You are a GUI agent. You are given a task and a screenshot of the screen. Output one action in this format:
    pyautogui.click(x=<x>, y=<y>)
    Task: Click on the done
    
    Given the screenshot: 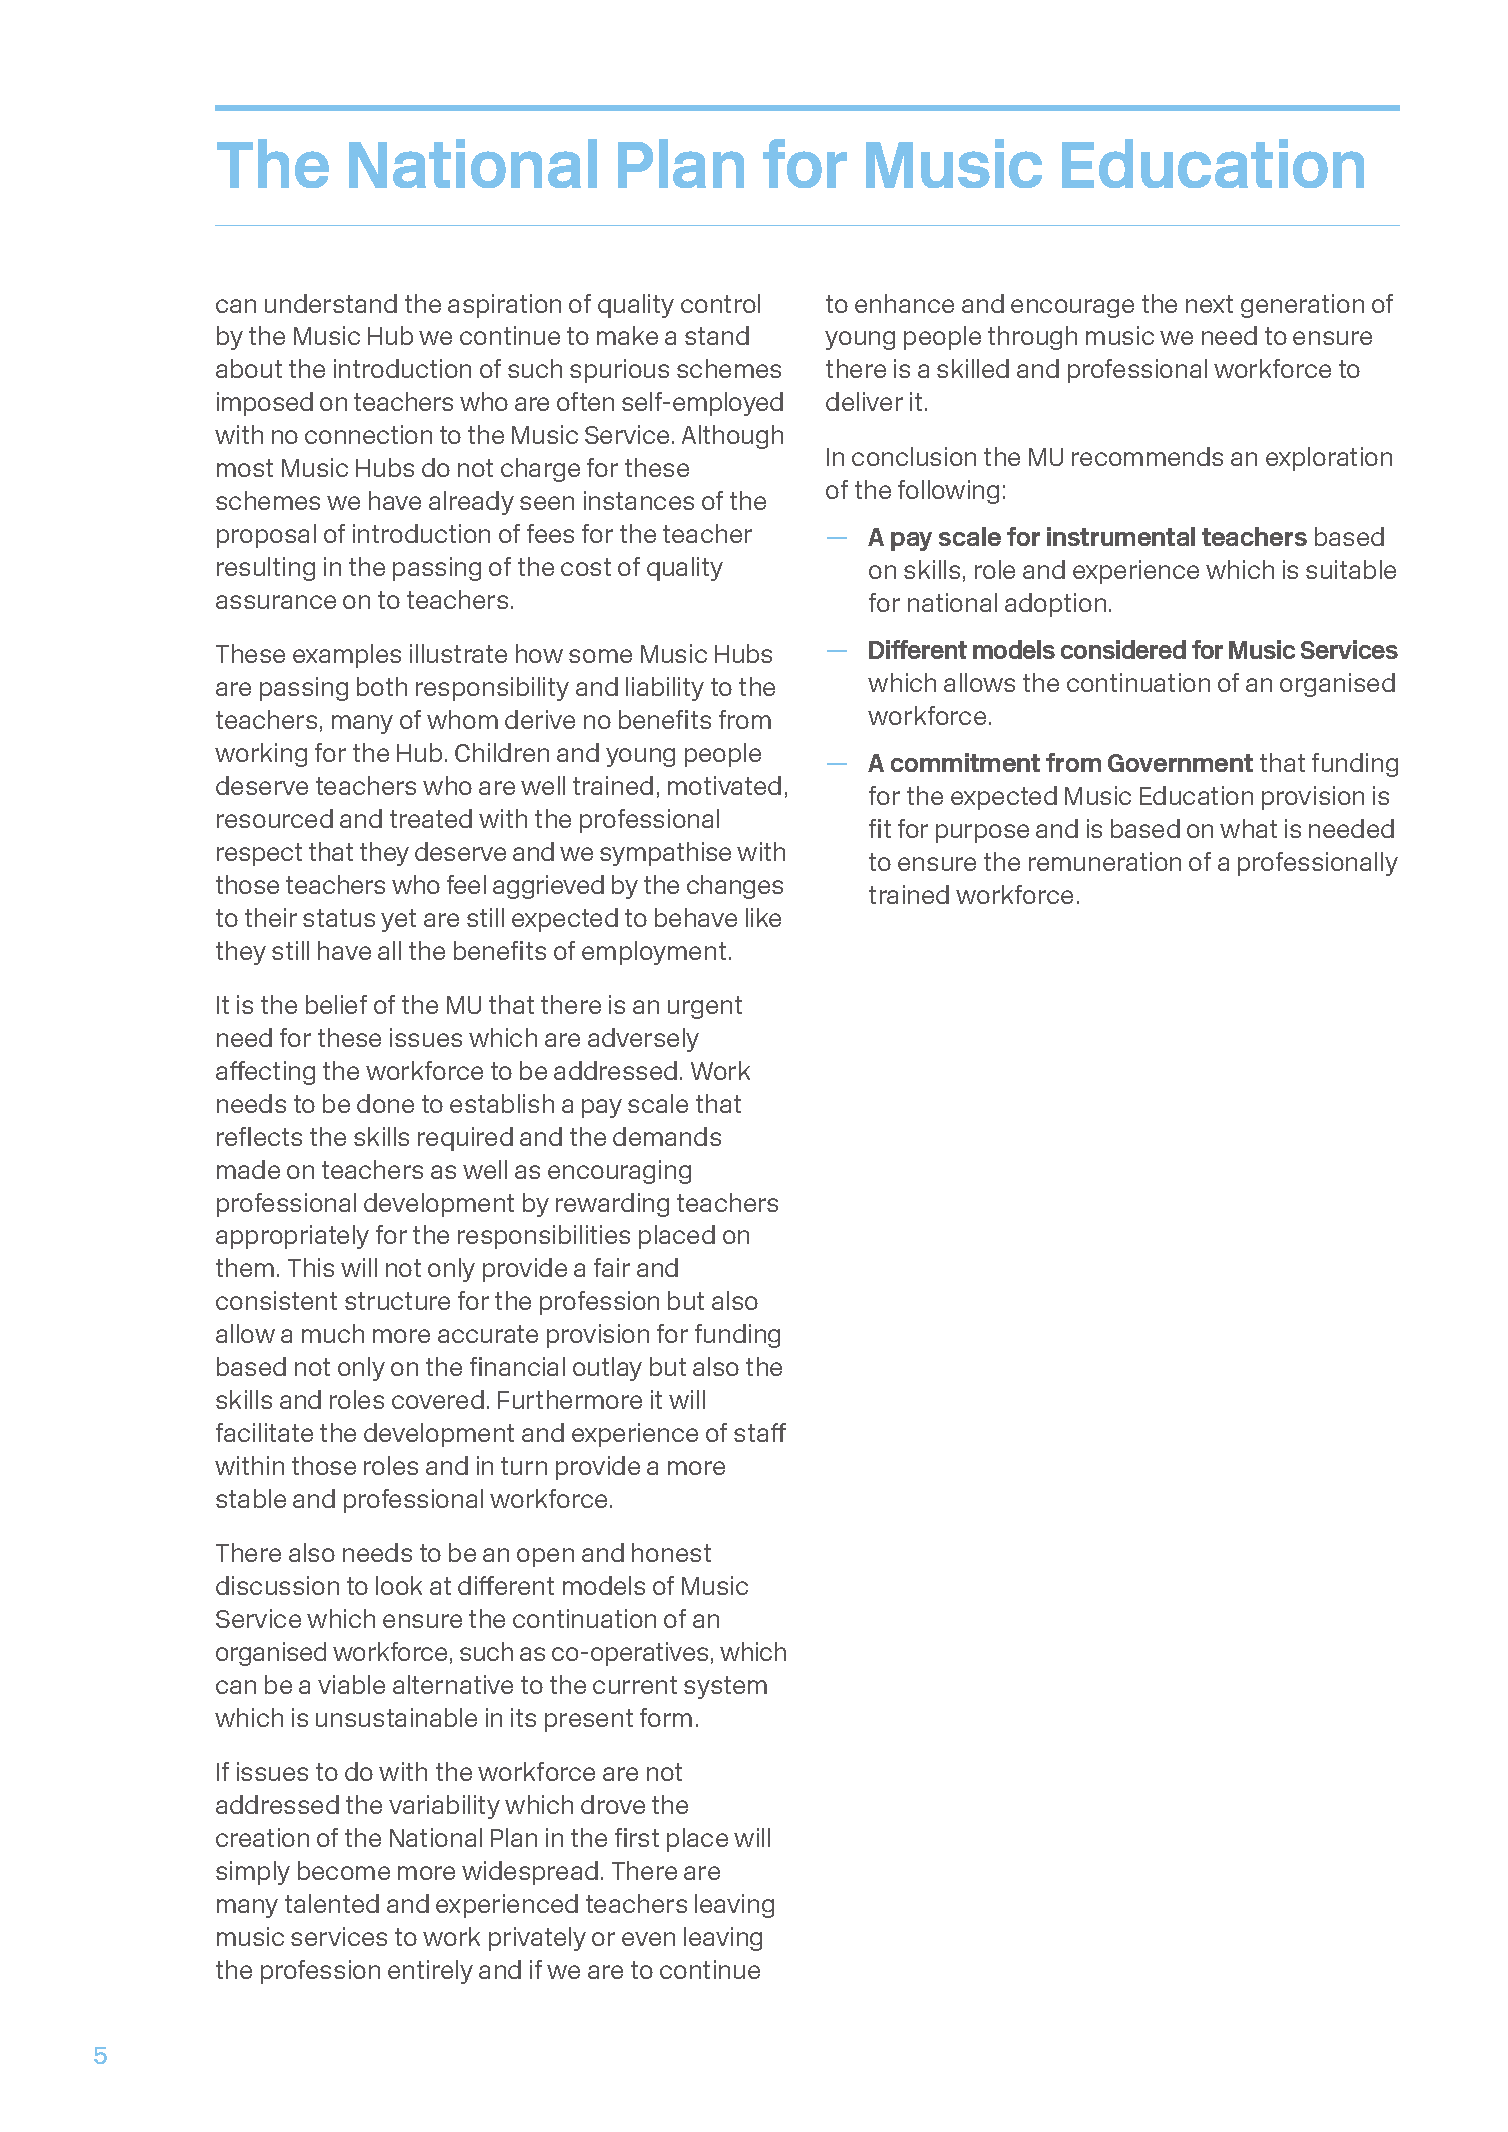 What is the action you would take?
    pyautogui.click(x=385, y=1103)
